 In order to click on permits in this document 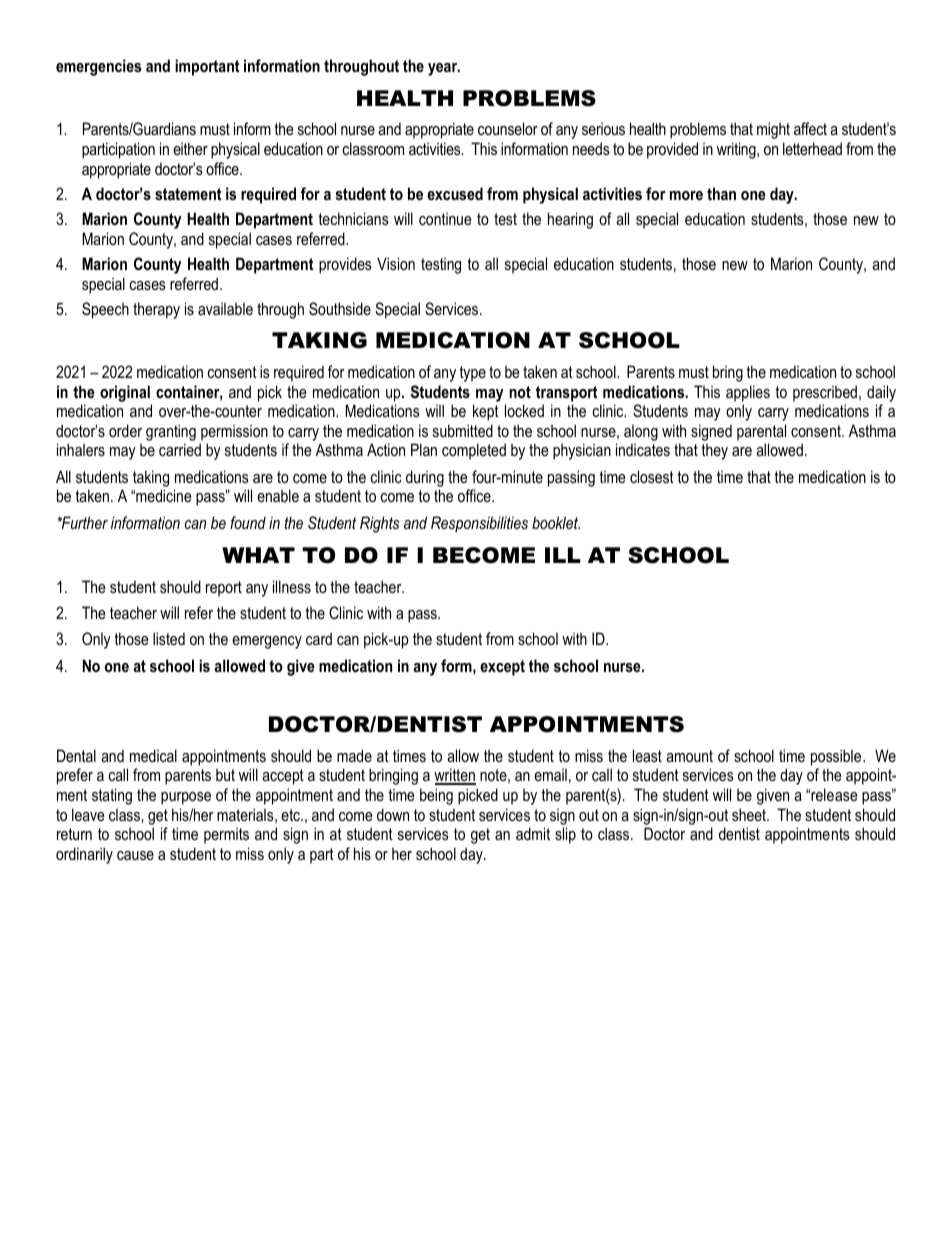, I will do `click(226, 835)`.
